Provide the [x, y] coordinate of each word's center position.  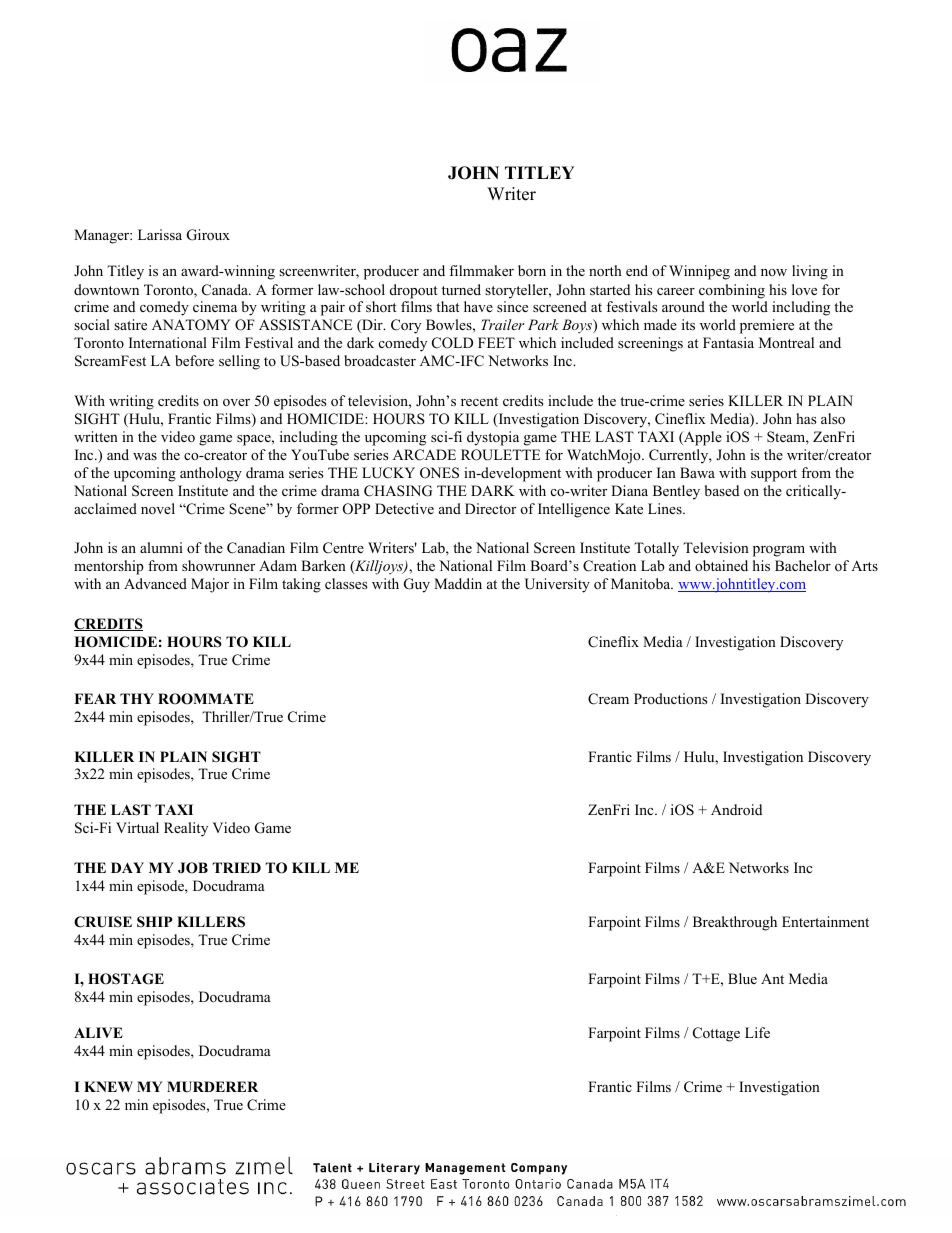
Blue [742, 978]
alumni [161, 547]
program [779, 551]
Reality [186, 829]
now [774, 272]
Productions [670, 698]
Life [757, 1032]
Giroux [208, 235]
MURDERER [212, 1087]
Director [490, 508]
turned [461, 289]
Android [736, 810]
